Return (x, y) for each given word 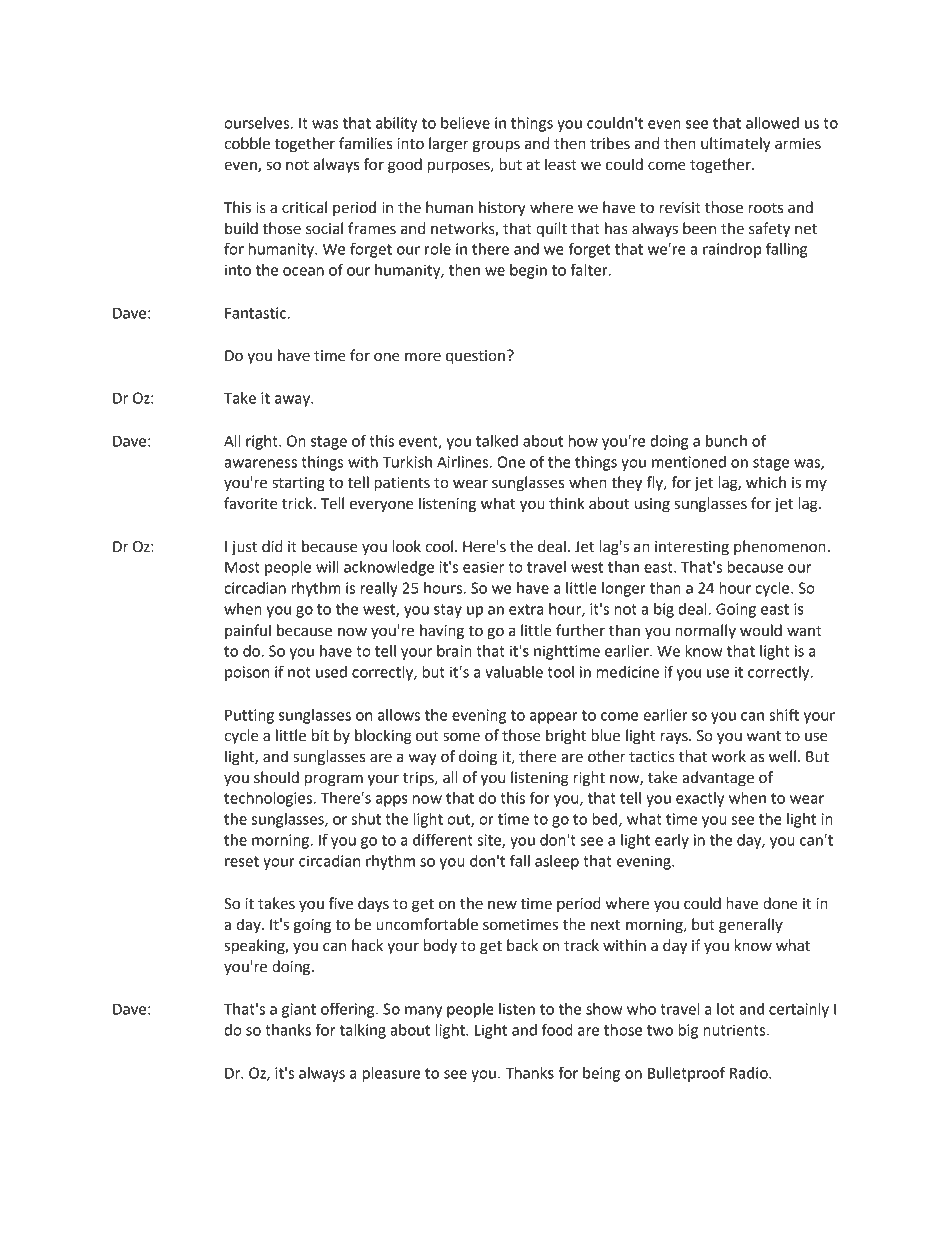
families (365, 143)
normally (705, 631)
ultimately (736, 144)
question (475, 357)
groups (496, 146)
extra (526, 609)
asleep (557, 862)
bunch (726, 441)
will (327, 567)
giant (299, 1010)
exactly (700, 799)
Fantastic (256, 313)
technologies (269, 799)
